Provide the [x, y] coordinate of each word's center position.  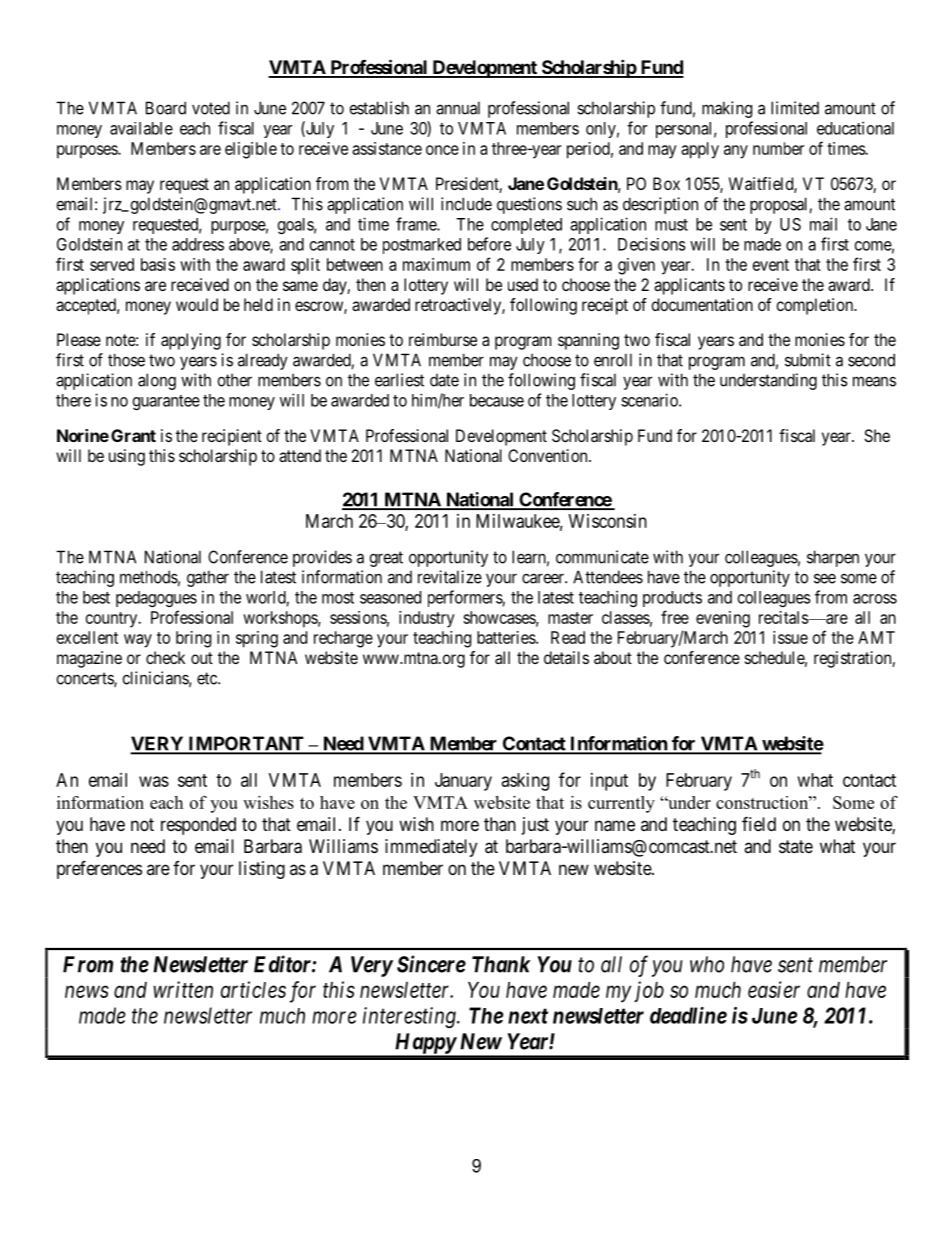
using [127, 457]
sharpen [833, 558]
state [796, 846]
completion [816, 306]
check [165, 657]
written [183, 989]
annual [458, 108]
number [778, 148]
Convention [549, 455]
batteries [507, 637]
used [523, 284]
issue [790, 637]
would [197, 304]
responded [198, 826]
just [535, 826]
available [141, 128]
